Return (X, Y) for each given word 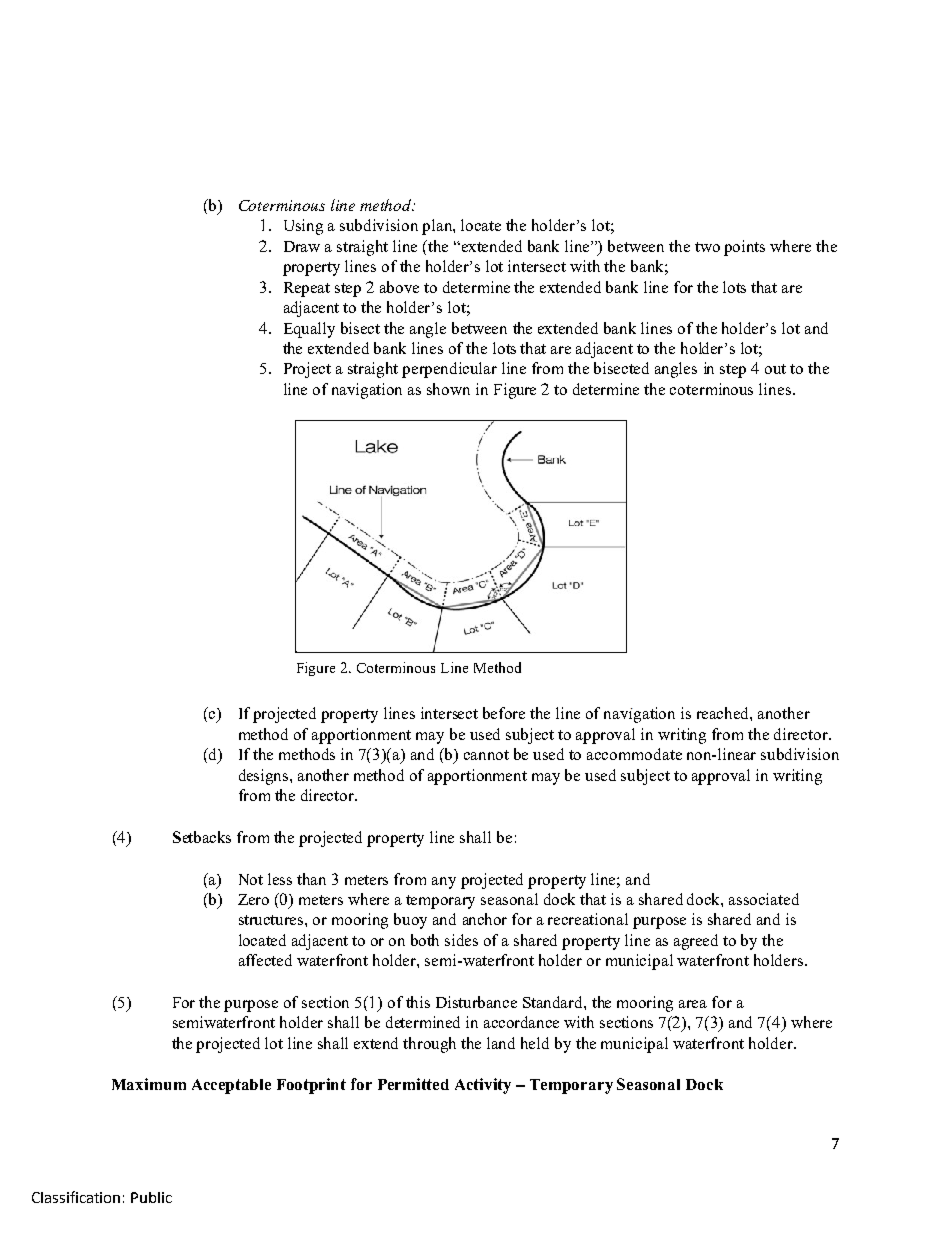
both (425, 940)
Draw (302, 246)
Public (151, 1197)
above (399, 287)
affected (265, 960)
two (707, 247)
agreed (696, 942)
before (504, 713)
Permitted (413, 1084)
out (775, 369)
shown (448, 389)
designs (265, 777)
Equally (309, 330)
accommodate (634, 754)
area (693, 1004)
